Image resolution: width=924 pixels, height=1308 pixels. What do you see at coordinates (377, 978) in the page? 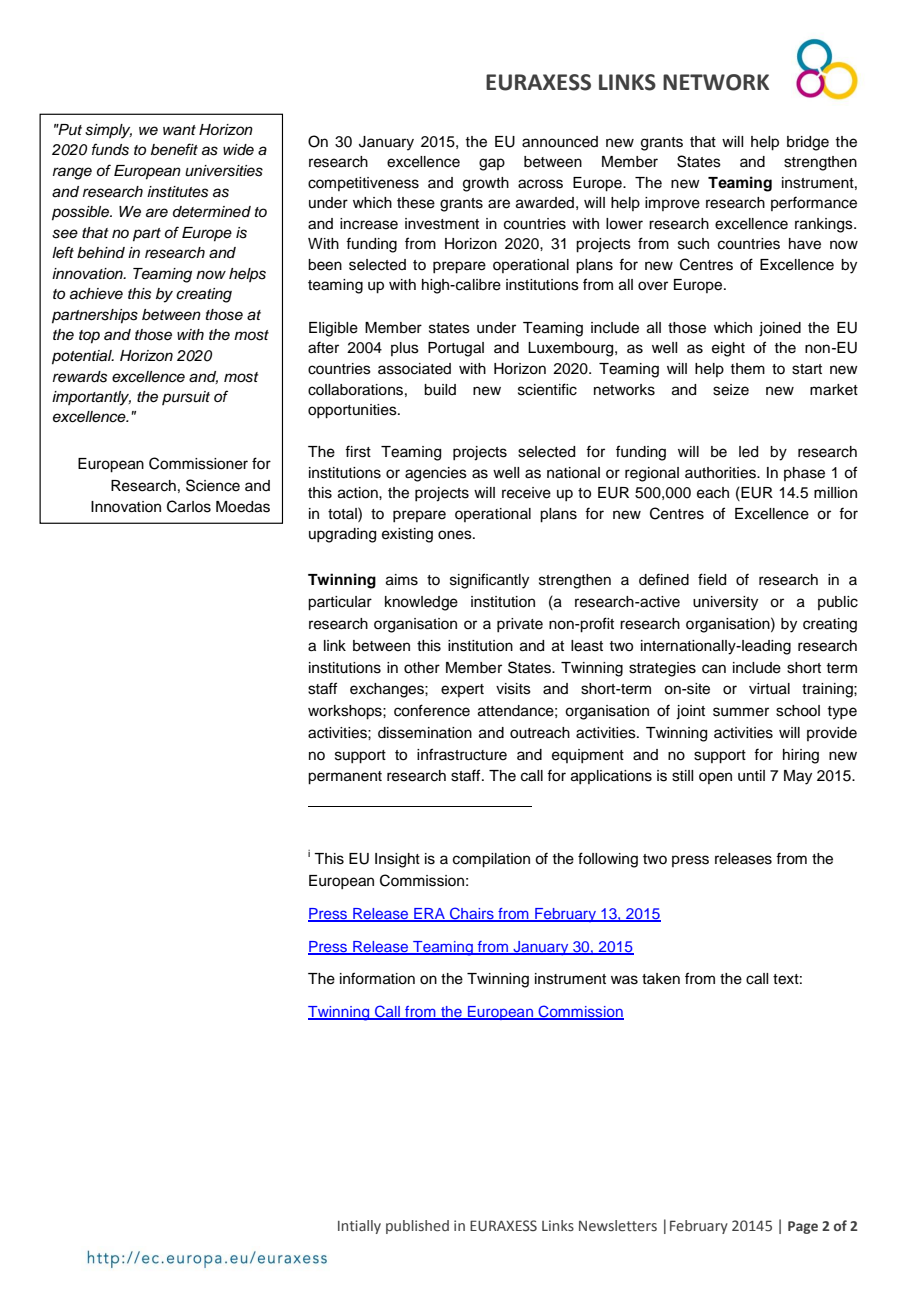
I see `information` at bounding box center [377, 978].
